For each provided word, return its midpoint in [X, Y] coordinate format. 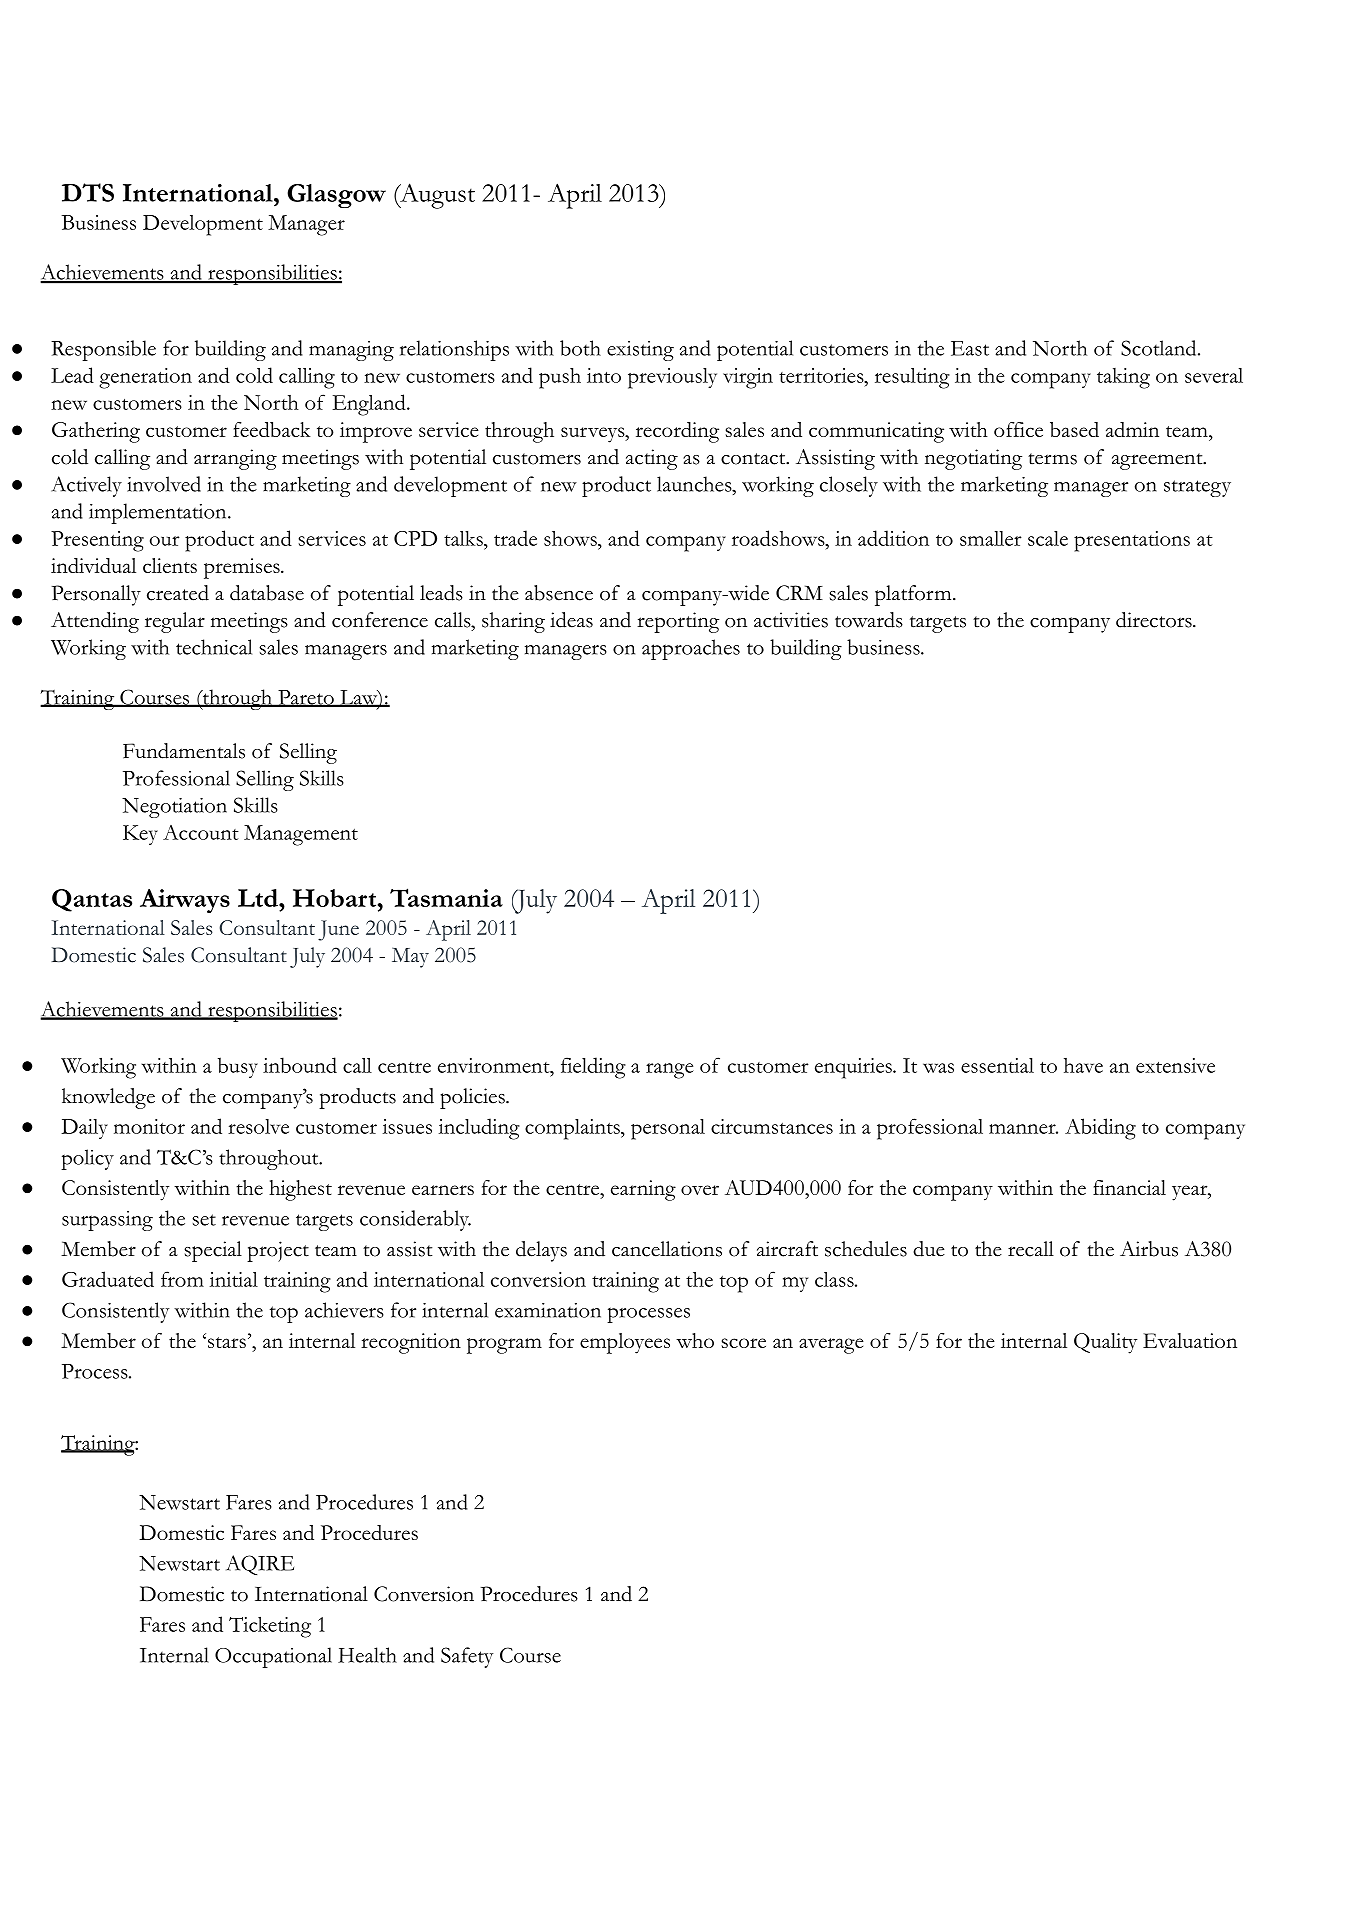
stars [227, 1342]
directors [1155, 620]
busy [238, 1067]
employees [625, 1343]
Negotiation [174, 808]
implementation [159, 513]
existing [640, 351]
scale [1048, 538]
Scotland [1160, 348]
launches [695, 484]
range [670, 1071]
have [1083, 1065]
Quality [1105, 1343]
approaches [691, 649]
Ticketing [270, 1627]
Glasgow [336, 196]
